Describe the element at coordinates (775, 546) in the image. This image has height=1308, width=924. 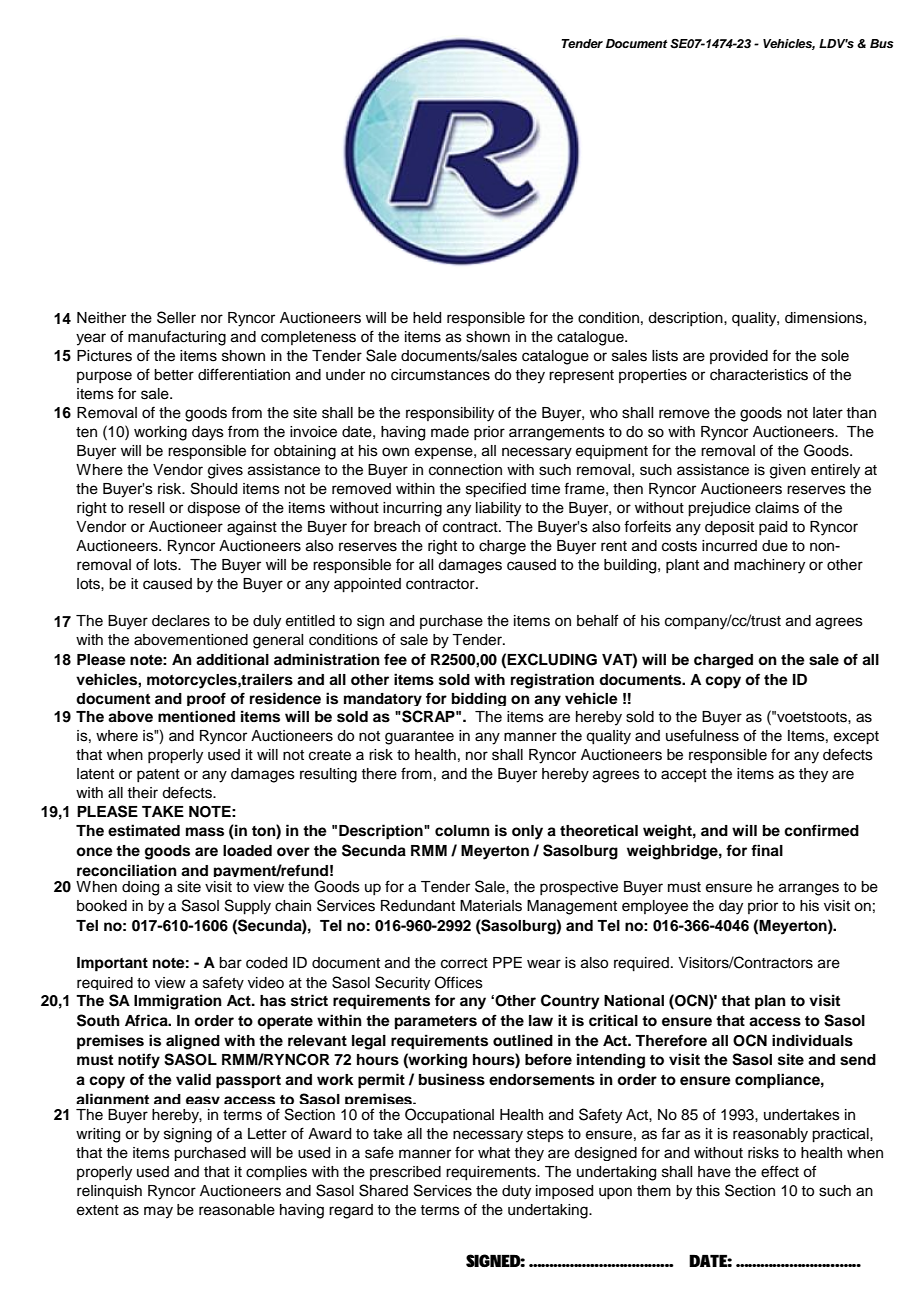
I see `due` at that location.
